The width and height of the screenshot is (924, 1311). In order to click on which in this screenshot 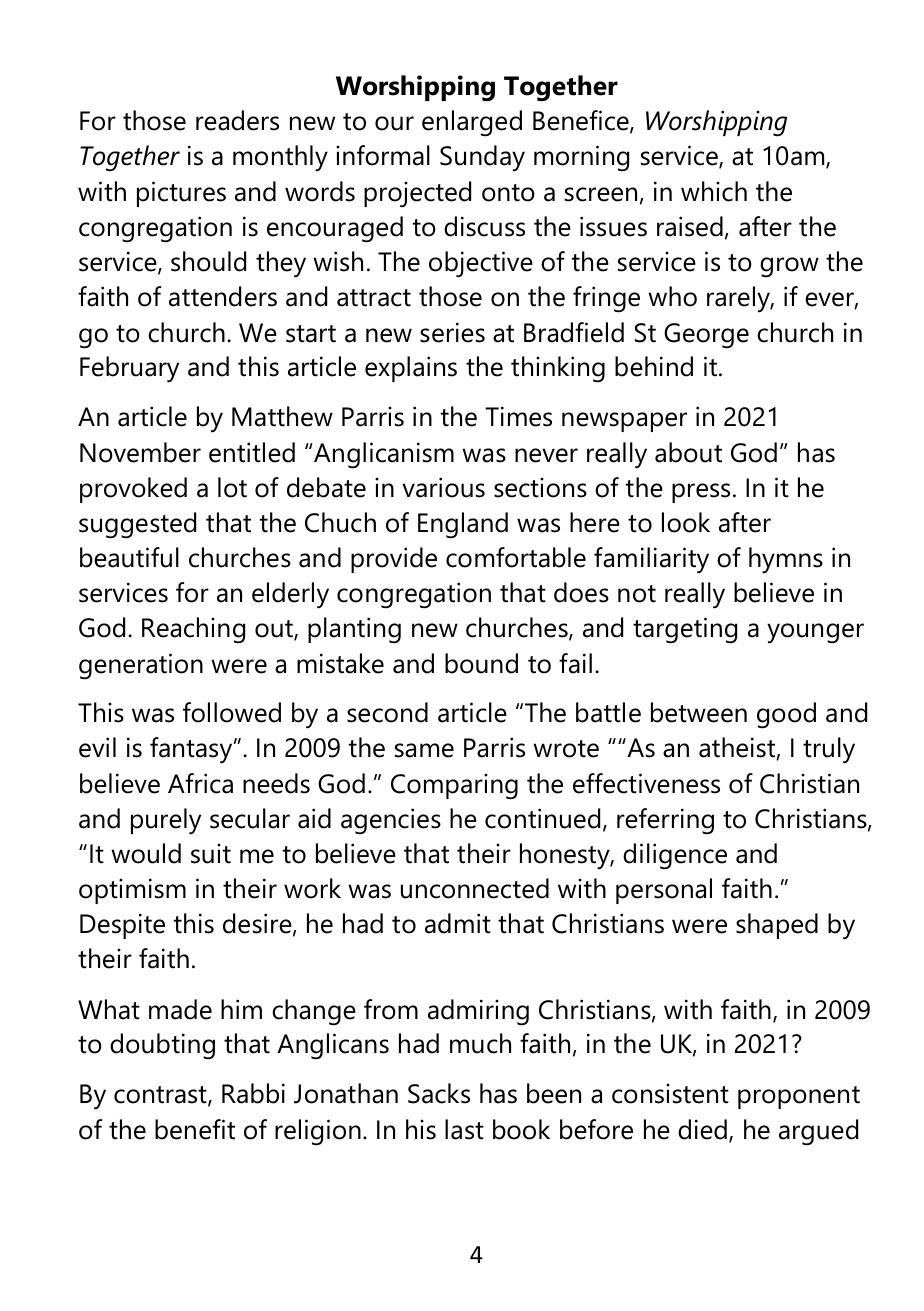, I will do `click(714, 191)`.
